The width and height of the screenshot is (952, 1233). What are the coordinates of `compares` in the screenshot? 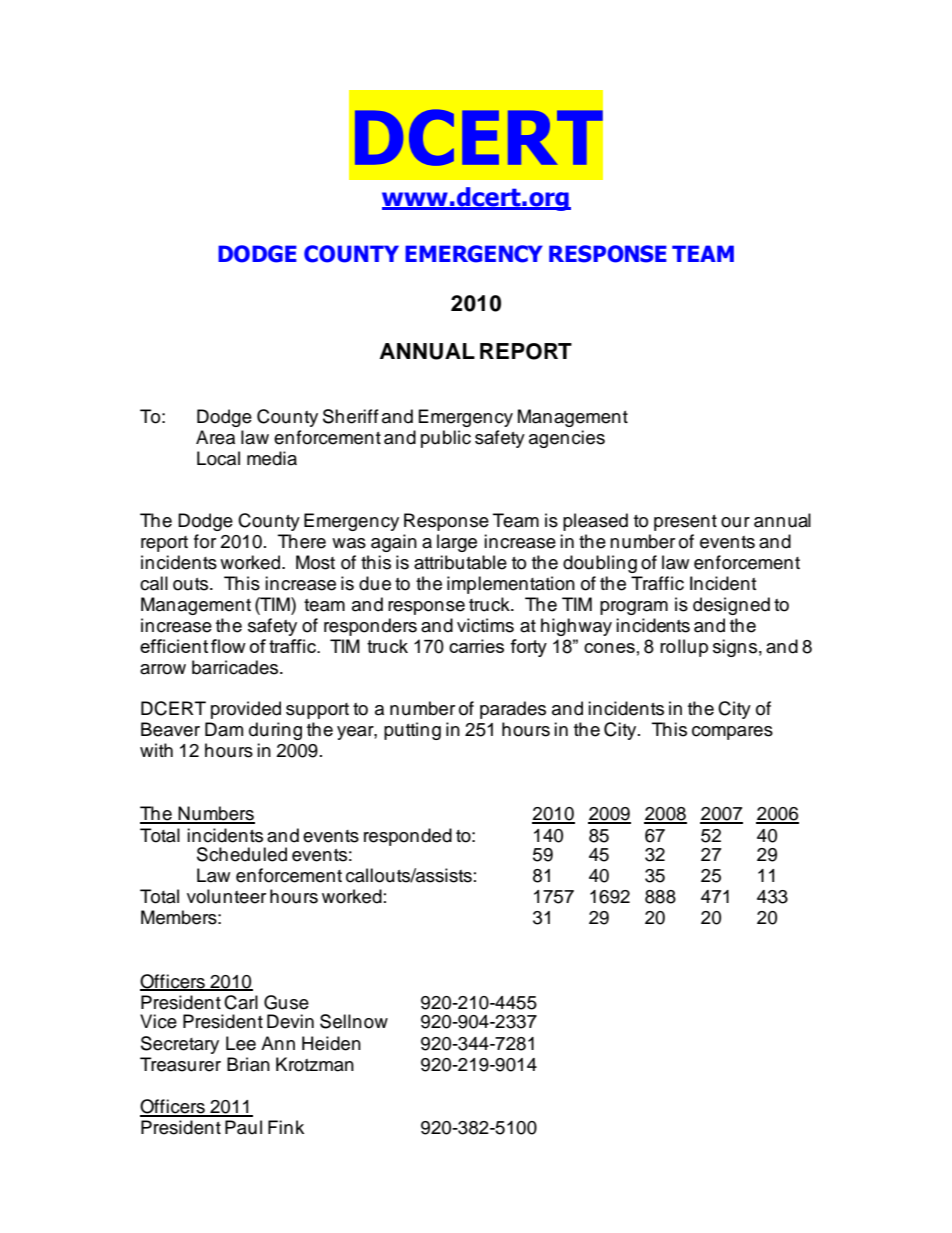 It's located at (732, 733).
